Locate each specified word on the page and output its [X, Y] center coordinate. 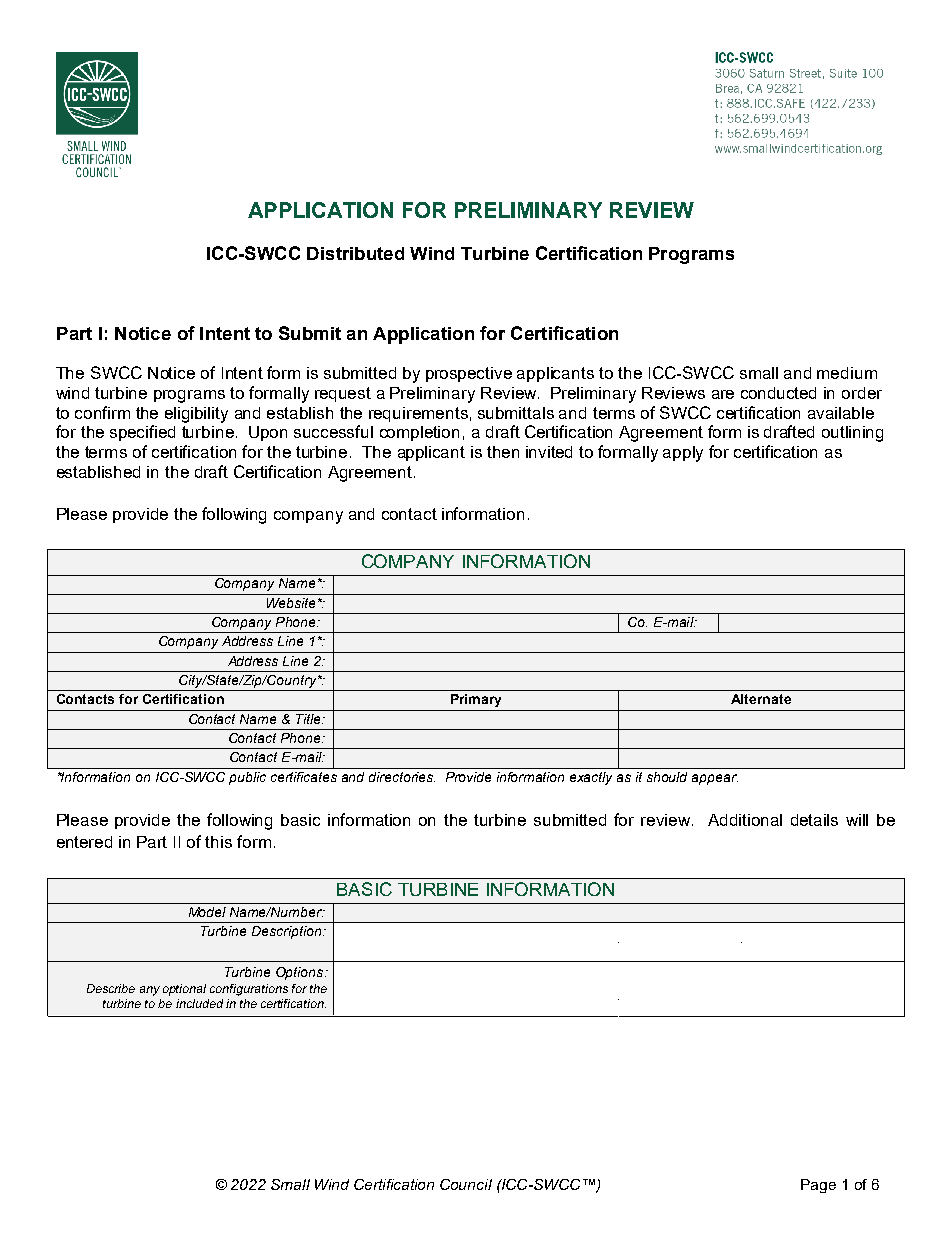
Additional [745, 820]
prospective [469, 374]
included [199, 1003]
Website [291, 603]
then [503, 452]
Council [466, 1184]
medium [847, 373]
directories [402, 777]
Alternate [761, 699]
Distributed [355, 253]
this [218, 842]
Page [818, 1186]
